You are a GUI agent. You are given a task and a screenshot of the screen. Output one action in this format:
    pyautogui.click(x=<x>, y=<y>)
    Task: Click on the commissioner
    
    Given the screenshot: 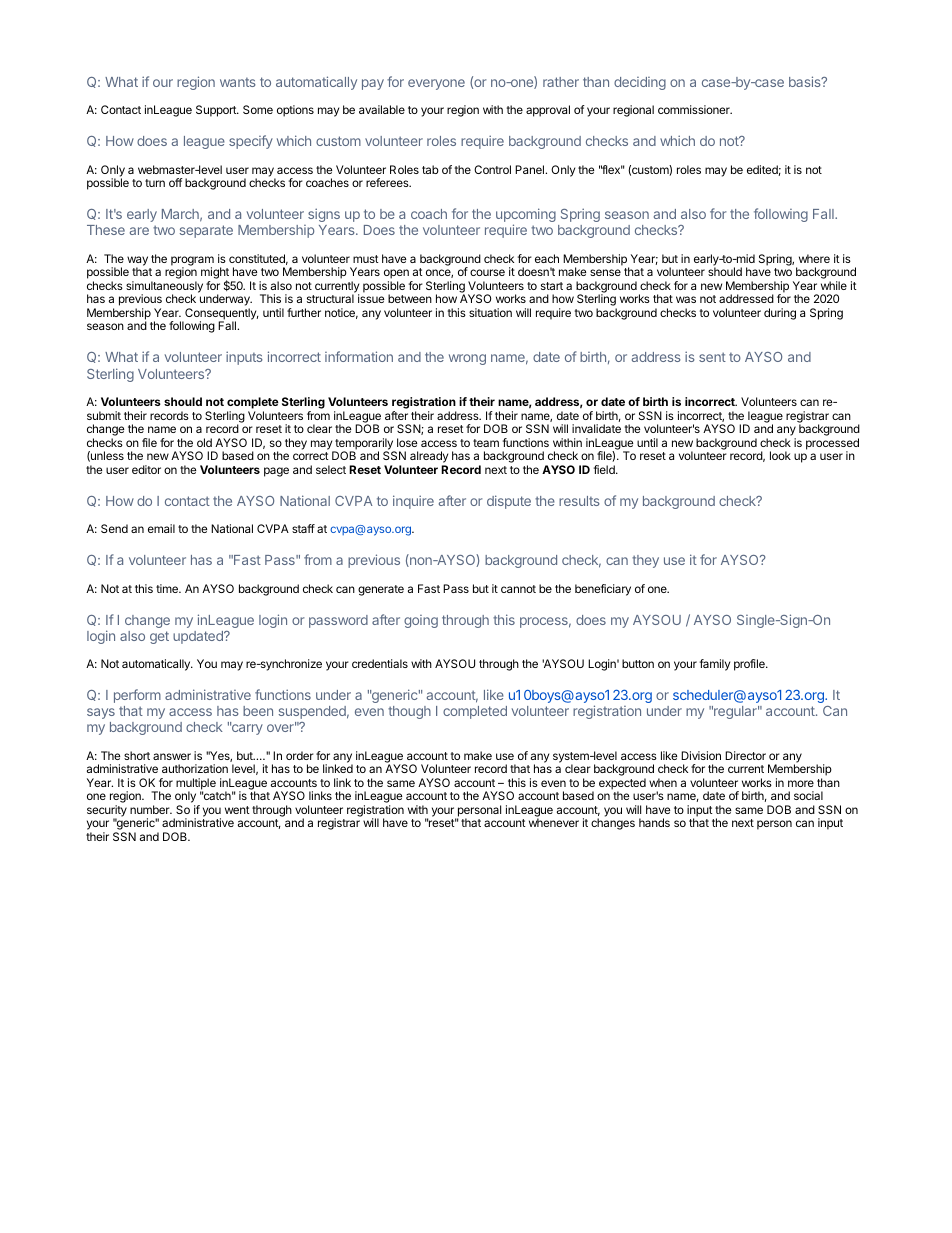 What is the action you would take?
    pyautogui.click(x=695, y=109)
